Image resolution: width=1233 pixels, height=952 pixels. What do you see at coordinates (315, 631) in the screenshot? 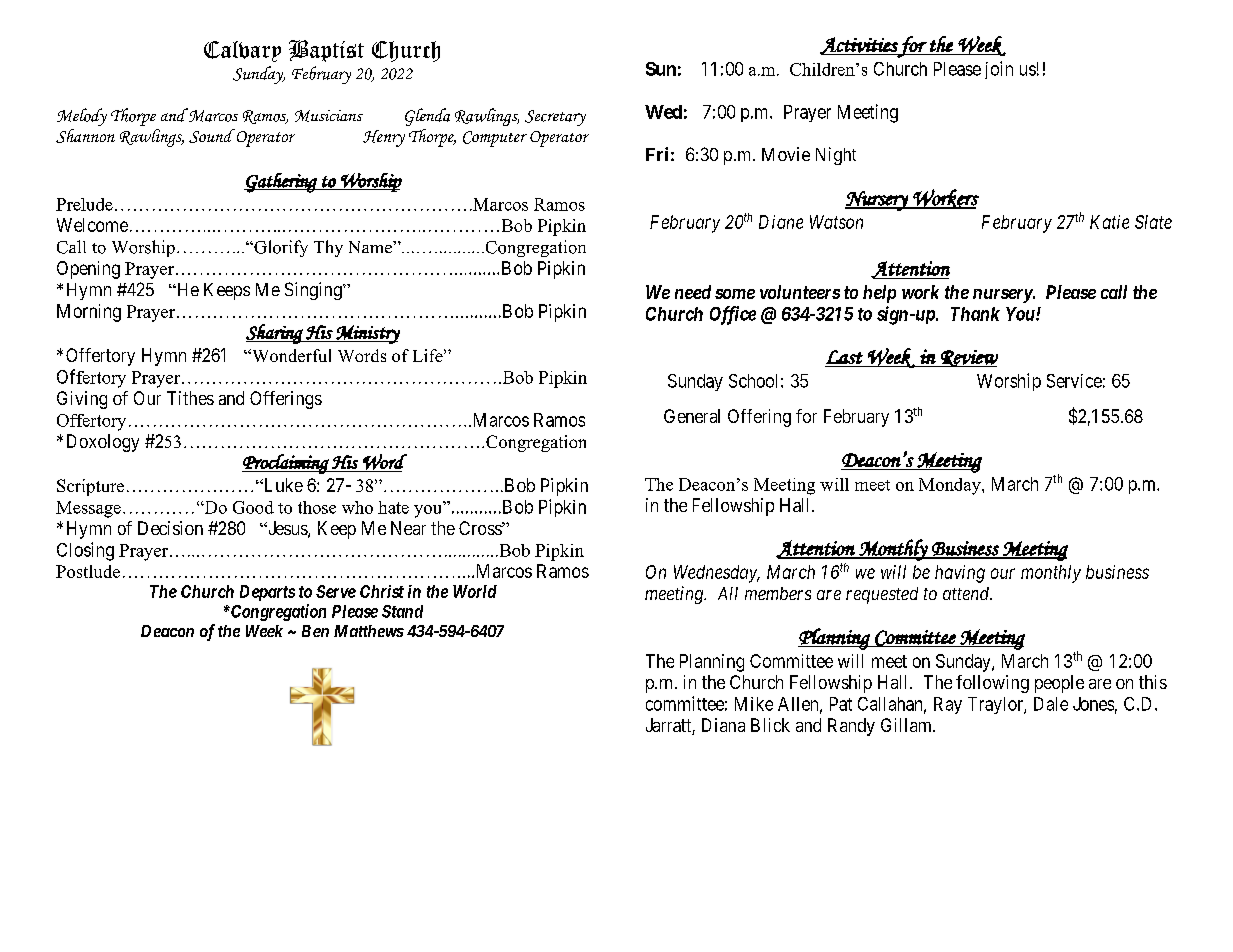
I see `Ben` at bounding box center [315, 631].
